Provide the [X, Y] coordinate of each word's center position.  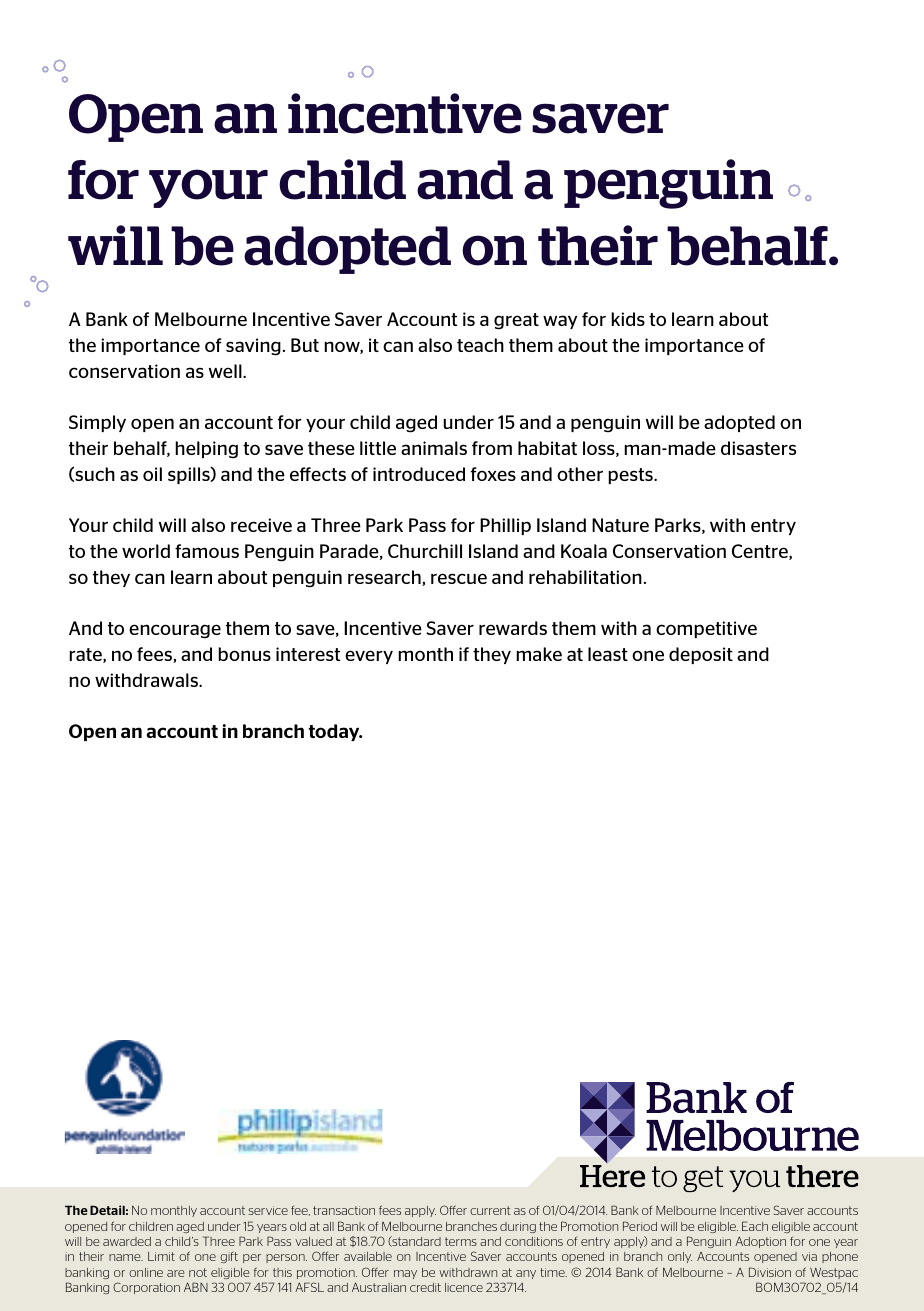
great [516, 321]
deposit [701, 655]
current [490, 1210]
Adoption [760, 1242]
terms [461, 1241]
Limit [161, 1256]
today [335, 732]
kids [628, 319]
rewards [513, 628]
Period [640, 1226]
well [226, 371]
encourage [175, 631]
